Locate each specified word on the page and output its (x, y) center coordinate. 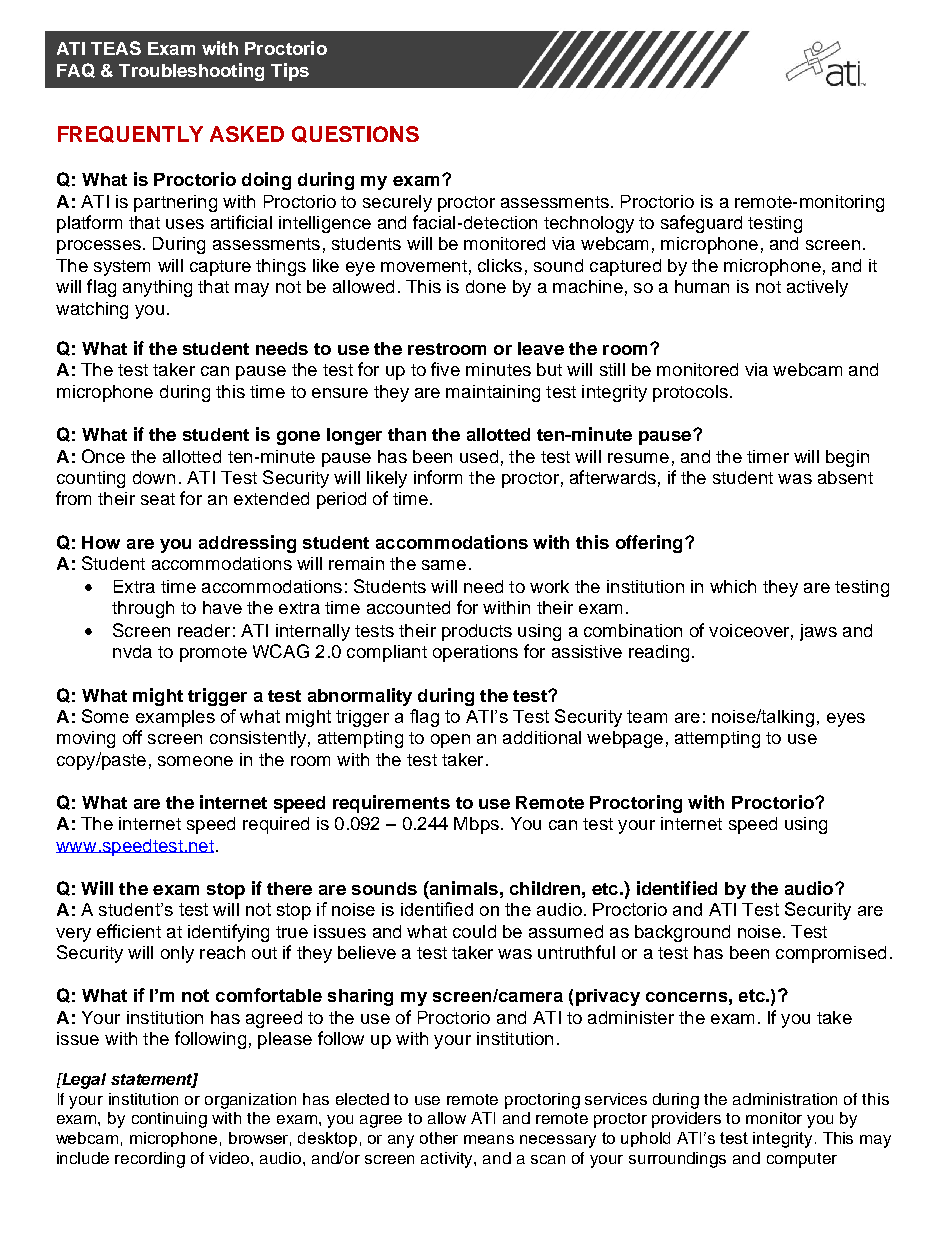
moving (86, 739)
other (439, 1138)
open (450, 741)
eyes (846, 720)
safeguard (701, 224)
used (479, 456)
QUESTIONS (355, 134)
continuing (169, 1120)
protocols (690, 393)
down (154, 477)
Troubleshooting (191, 72)
